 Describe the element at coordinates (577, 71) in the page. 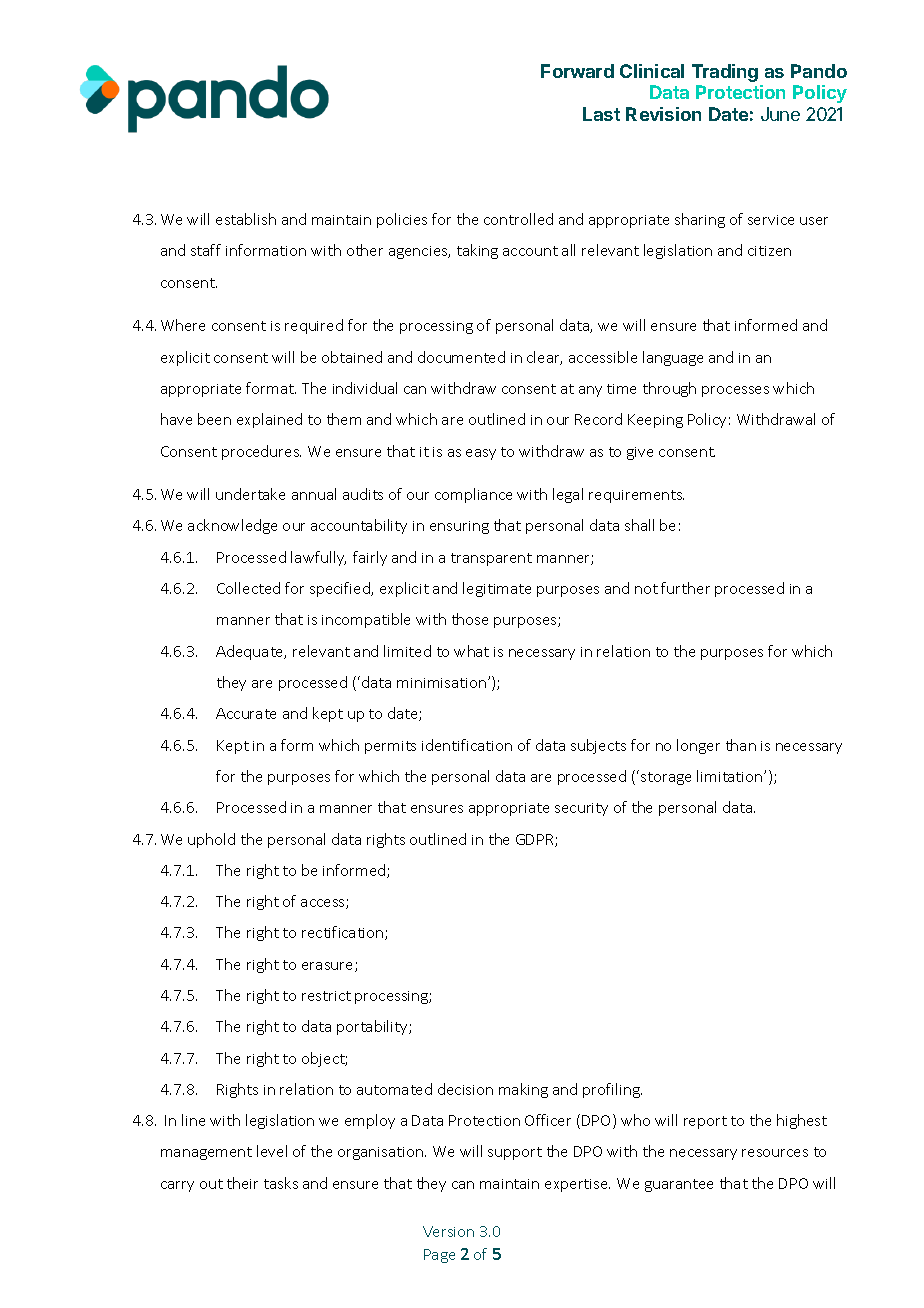

I see `Forward` at that location.
